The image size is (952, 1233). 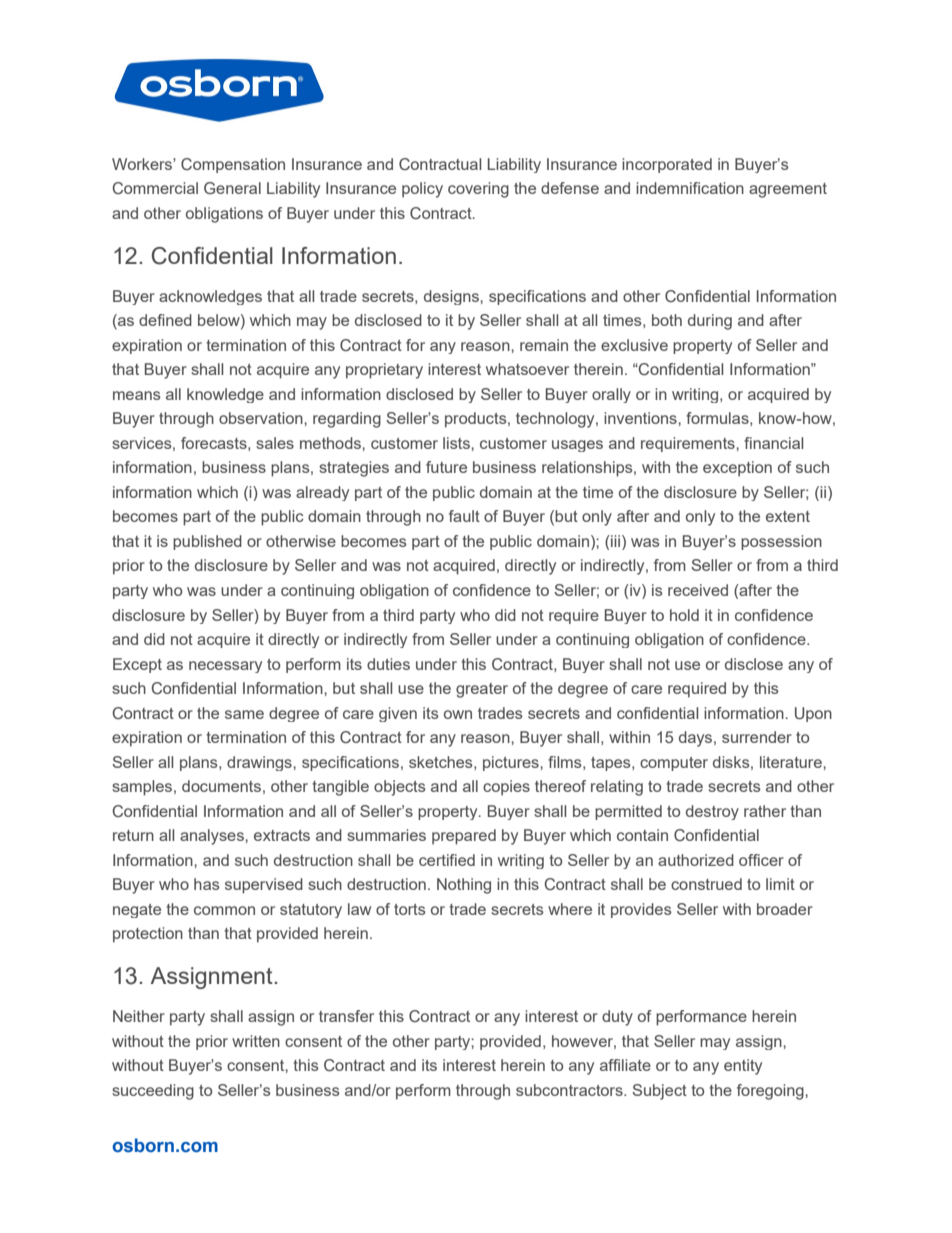 What do you see at coordinates (690, 188) in the screenshot?
I see `indemnification` at bounding box center [690, 188].
